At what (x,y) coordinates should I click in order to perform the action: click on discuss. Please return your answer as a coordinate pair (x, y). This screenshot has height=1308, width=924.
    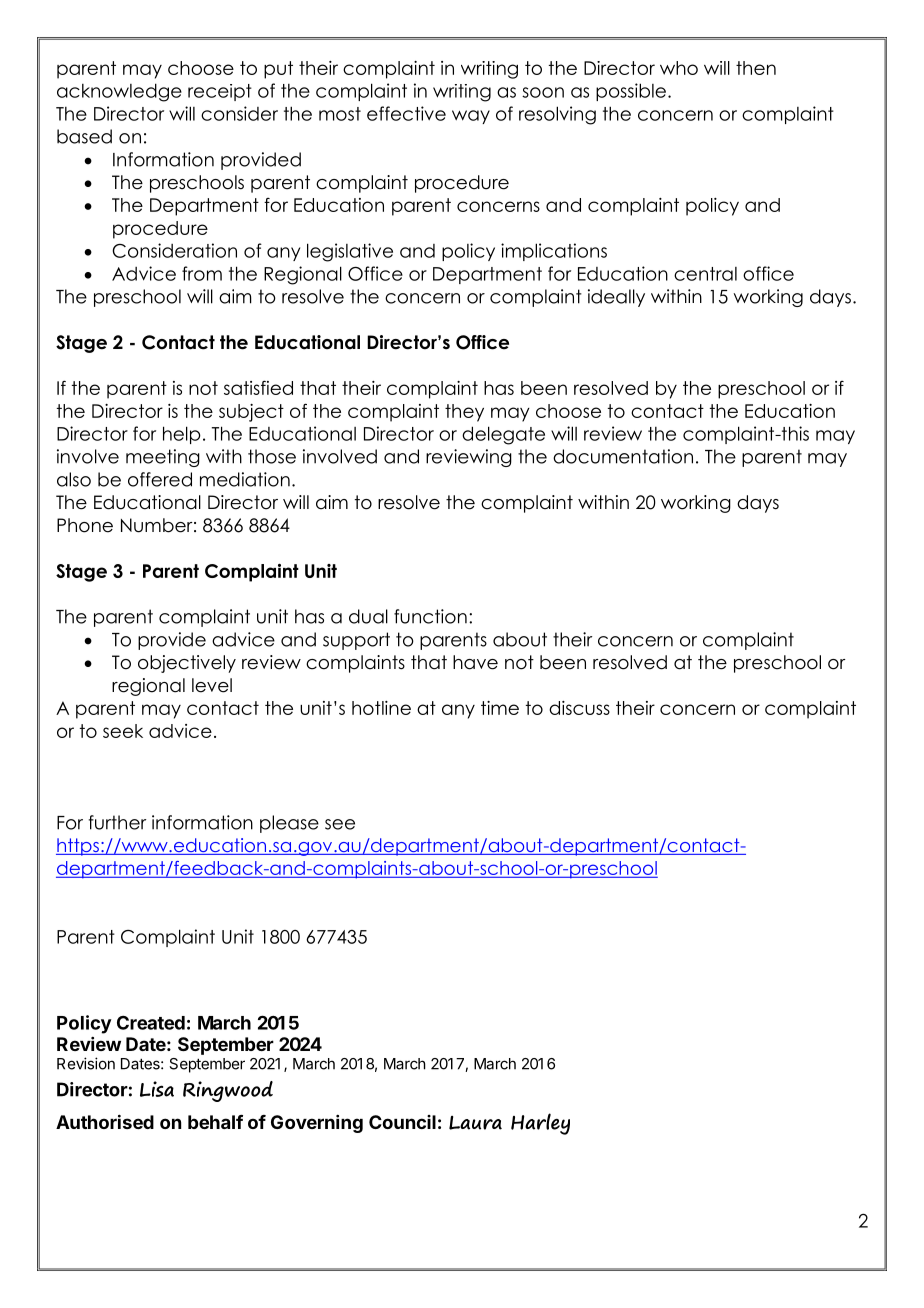
    Looking at the image, I should click on (579, 708).
